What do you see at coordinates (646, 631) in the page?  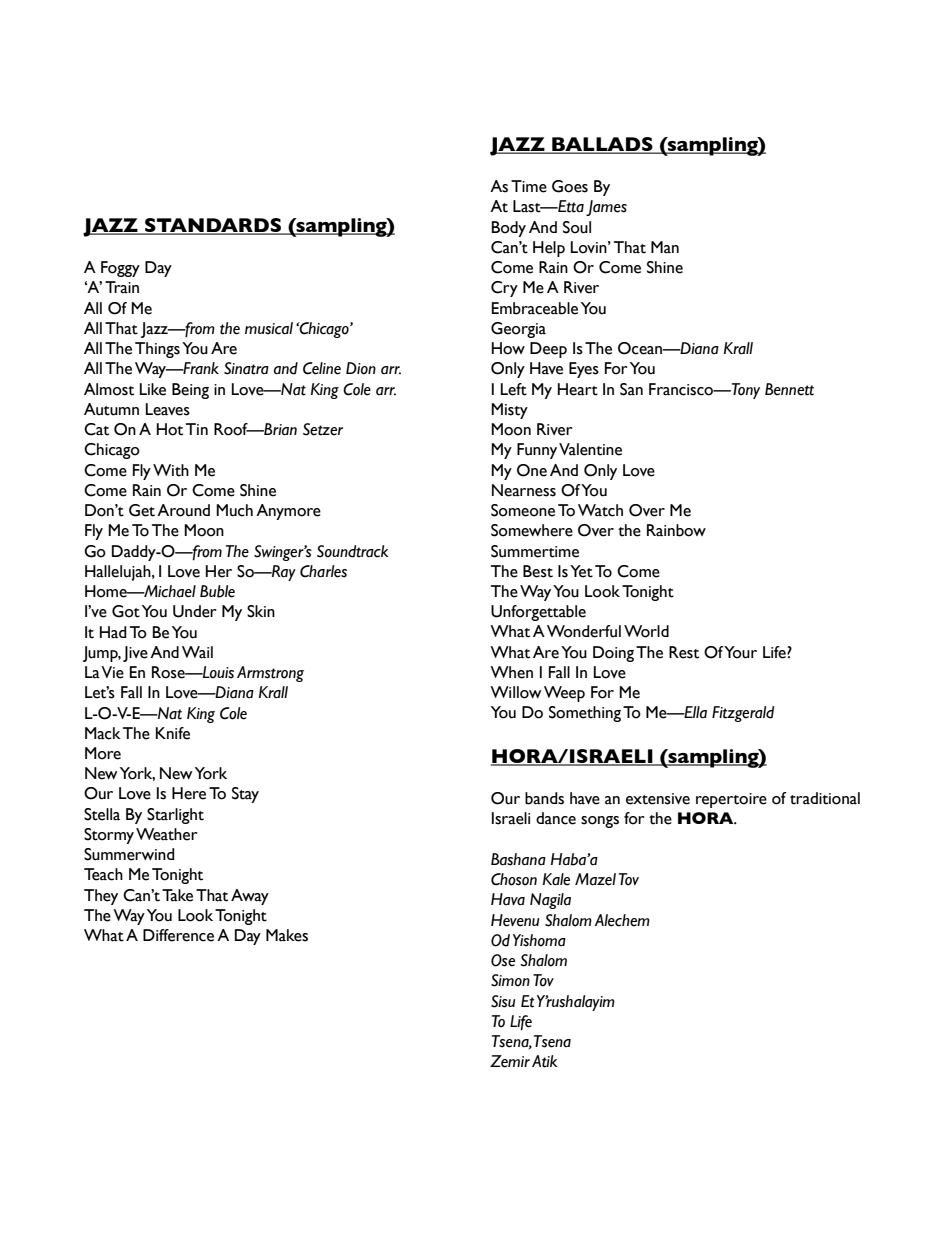 I see `World` at bounding box center [646, 631].
